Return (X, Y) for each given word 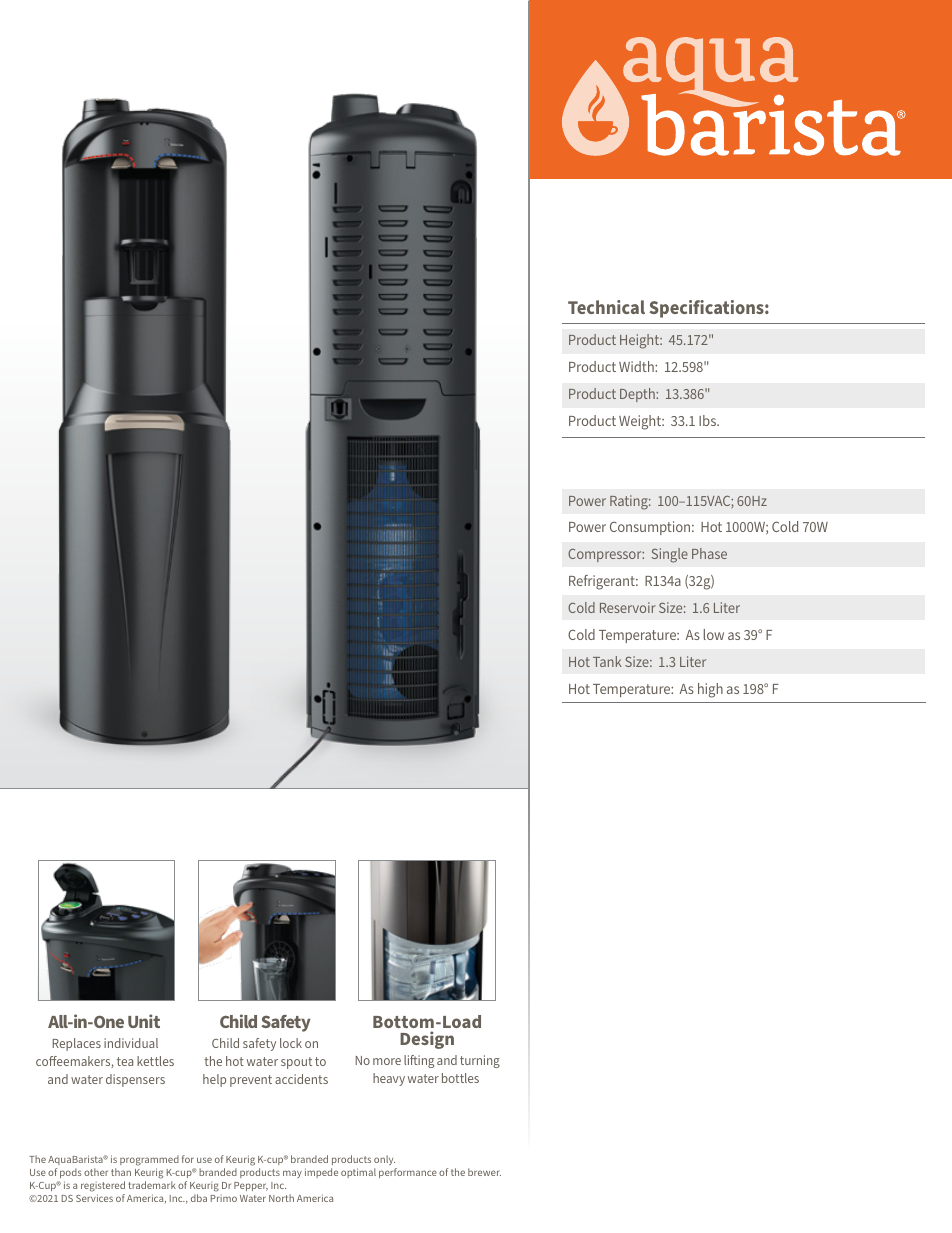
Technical (606, 307)
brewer (484, 1172)
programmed (149, 1160)
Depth (638, 395)
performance (408, 1173)
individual (131, 1043)
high (710, 690)
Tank (607, 661)
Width (637, 366)
